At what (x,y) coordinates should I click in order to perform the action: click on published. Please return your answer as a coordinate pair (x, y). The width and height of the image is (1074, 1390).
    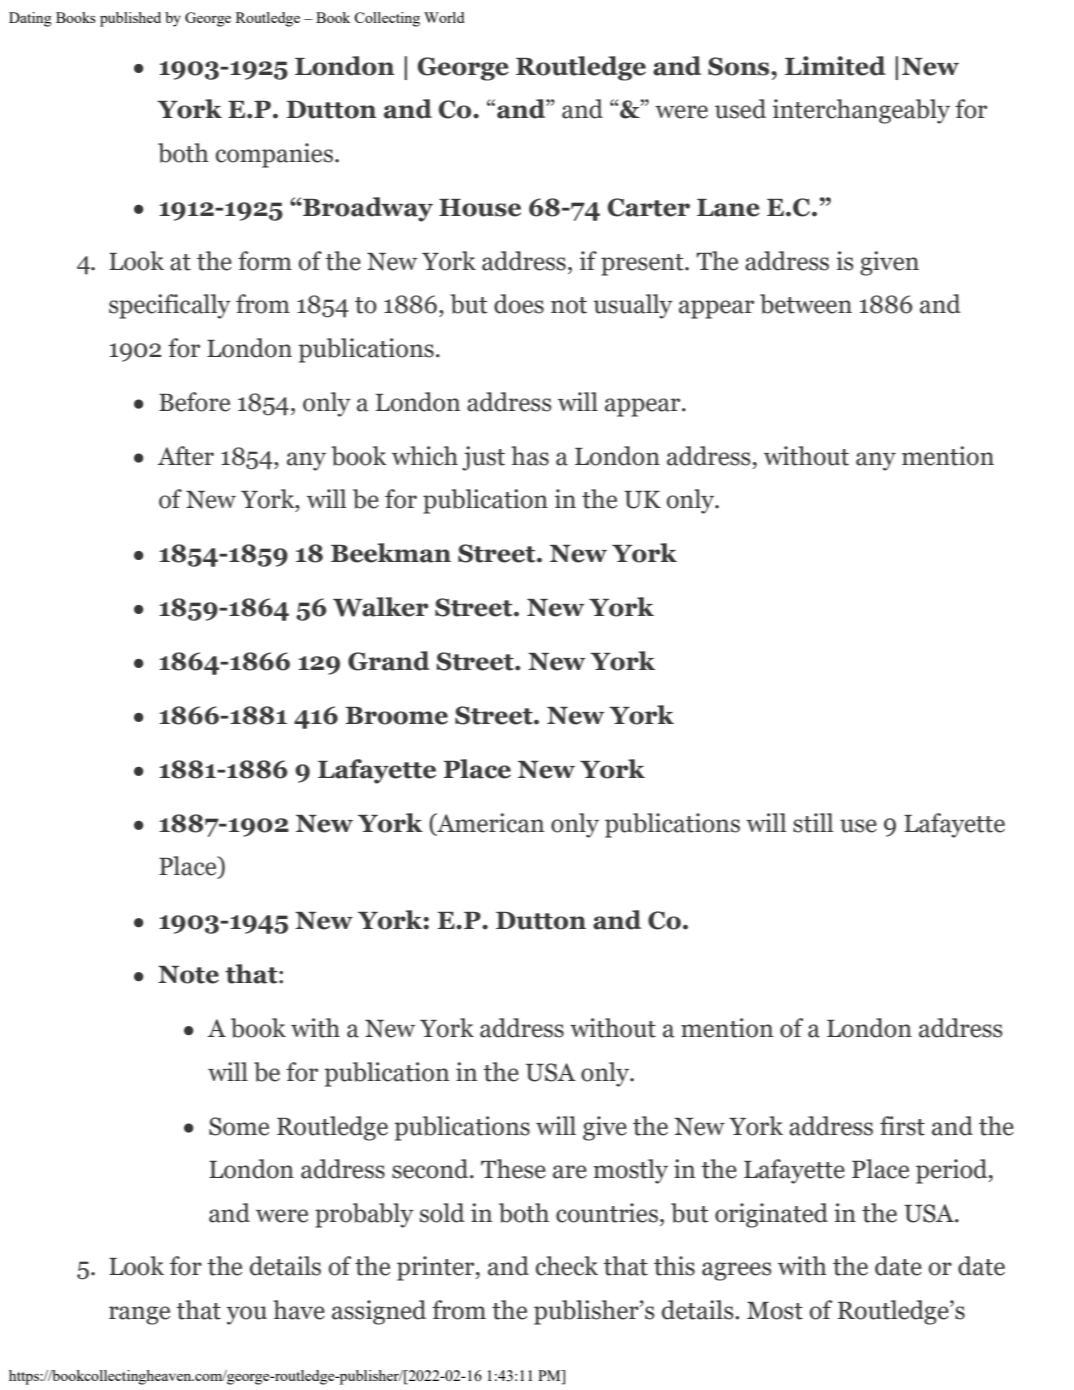
    Looking at the image, I should click on (130, 19).
